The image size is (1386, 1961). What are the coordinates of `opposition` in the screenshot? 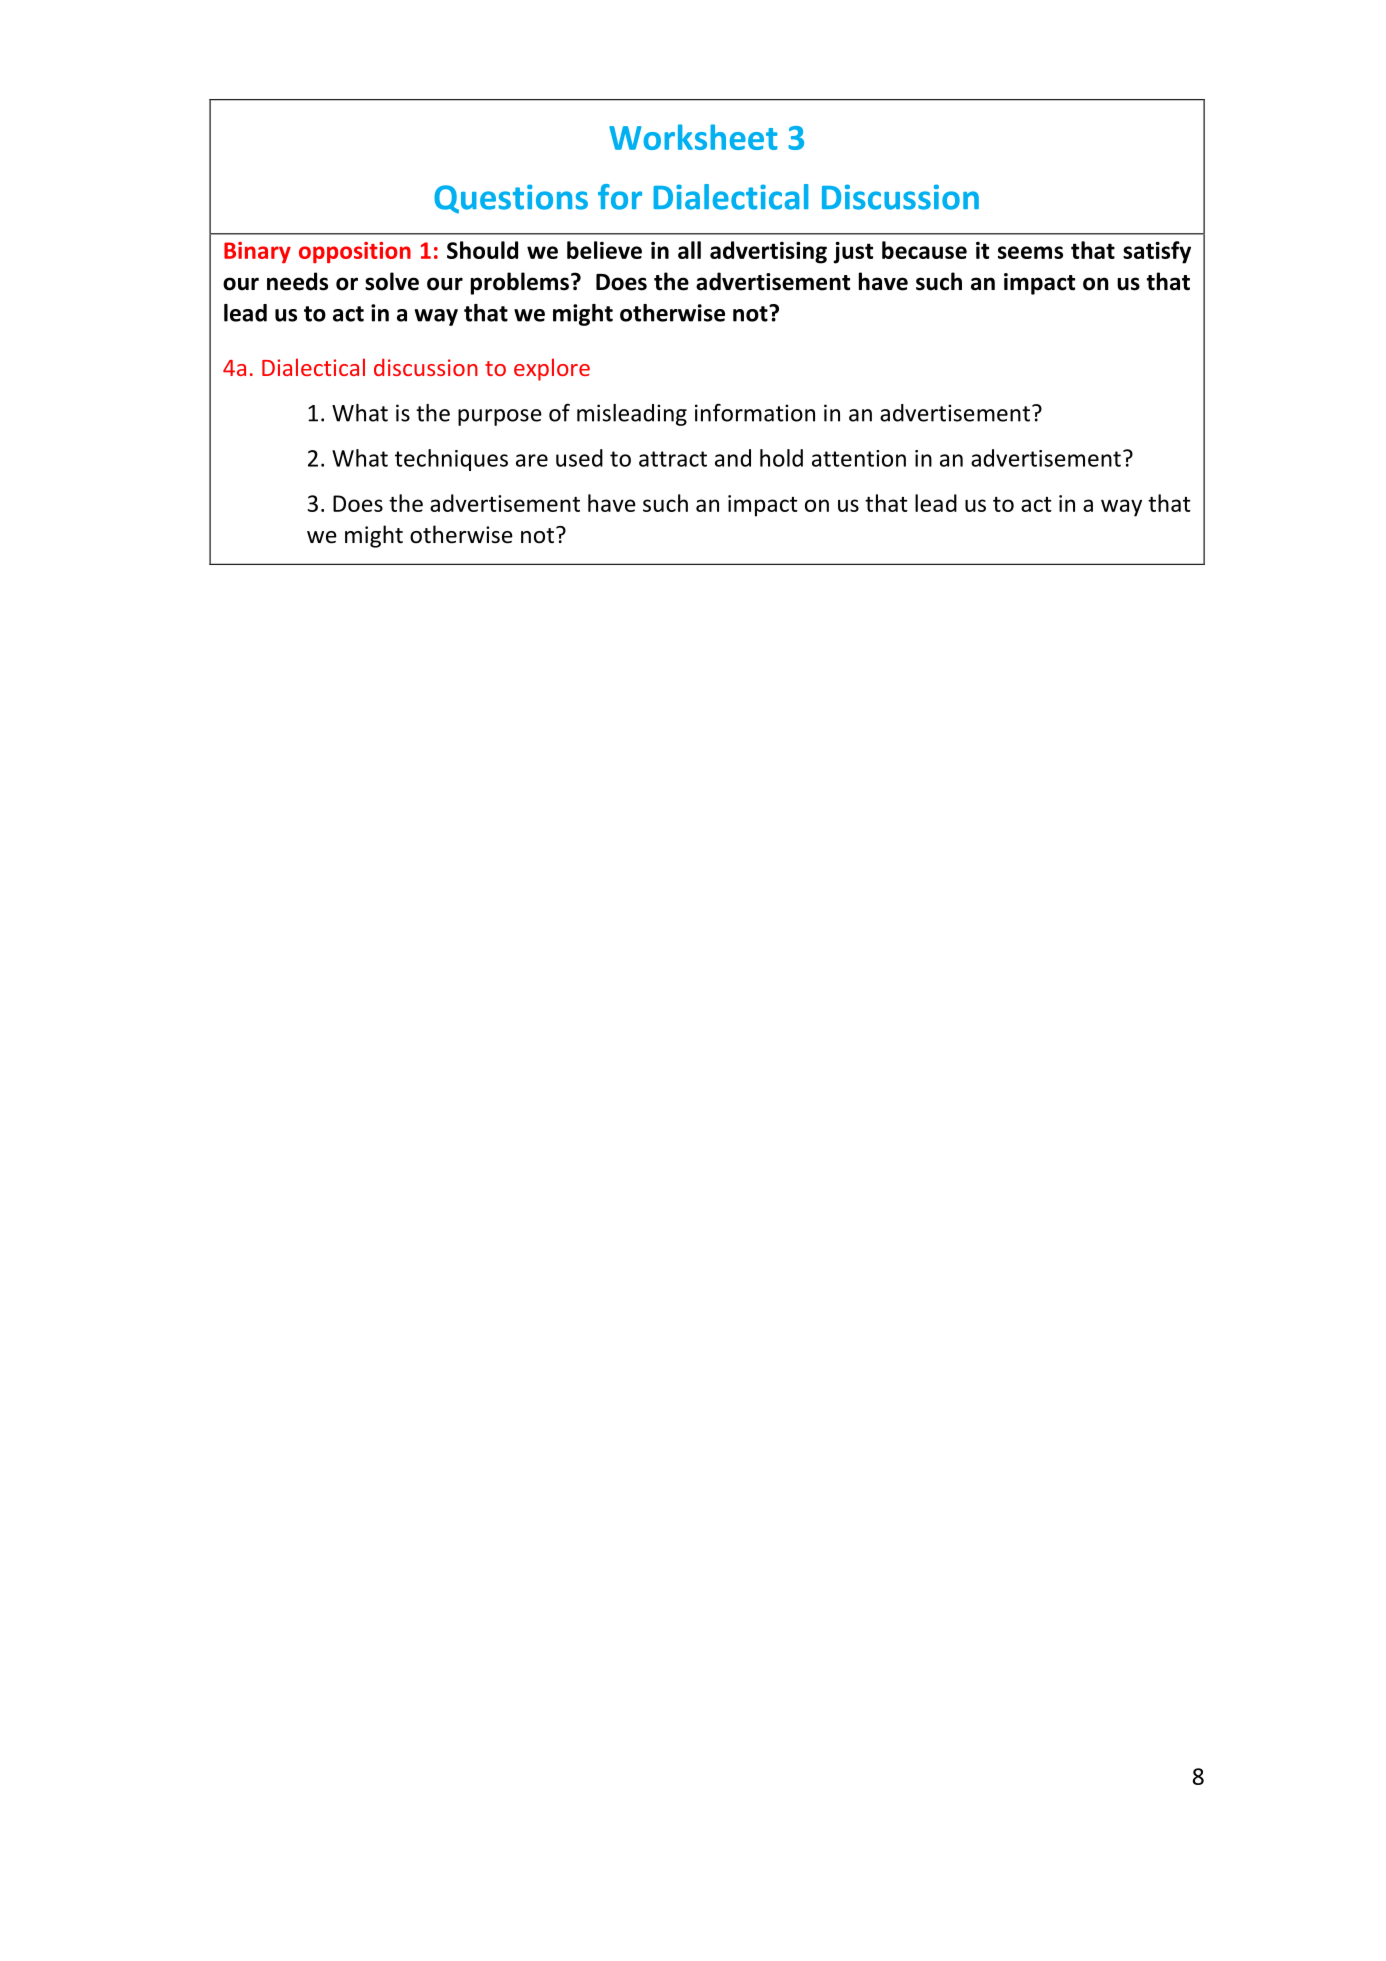 It's located at (355, 252).
